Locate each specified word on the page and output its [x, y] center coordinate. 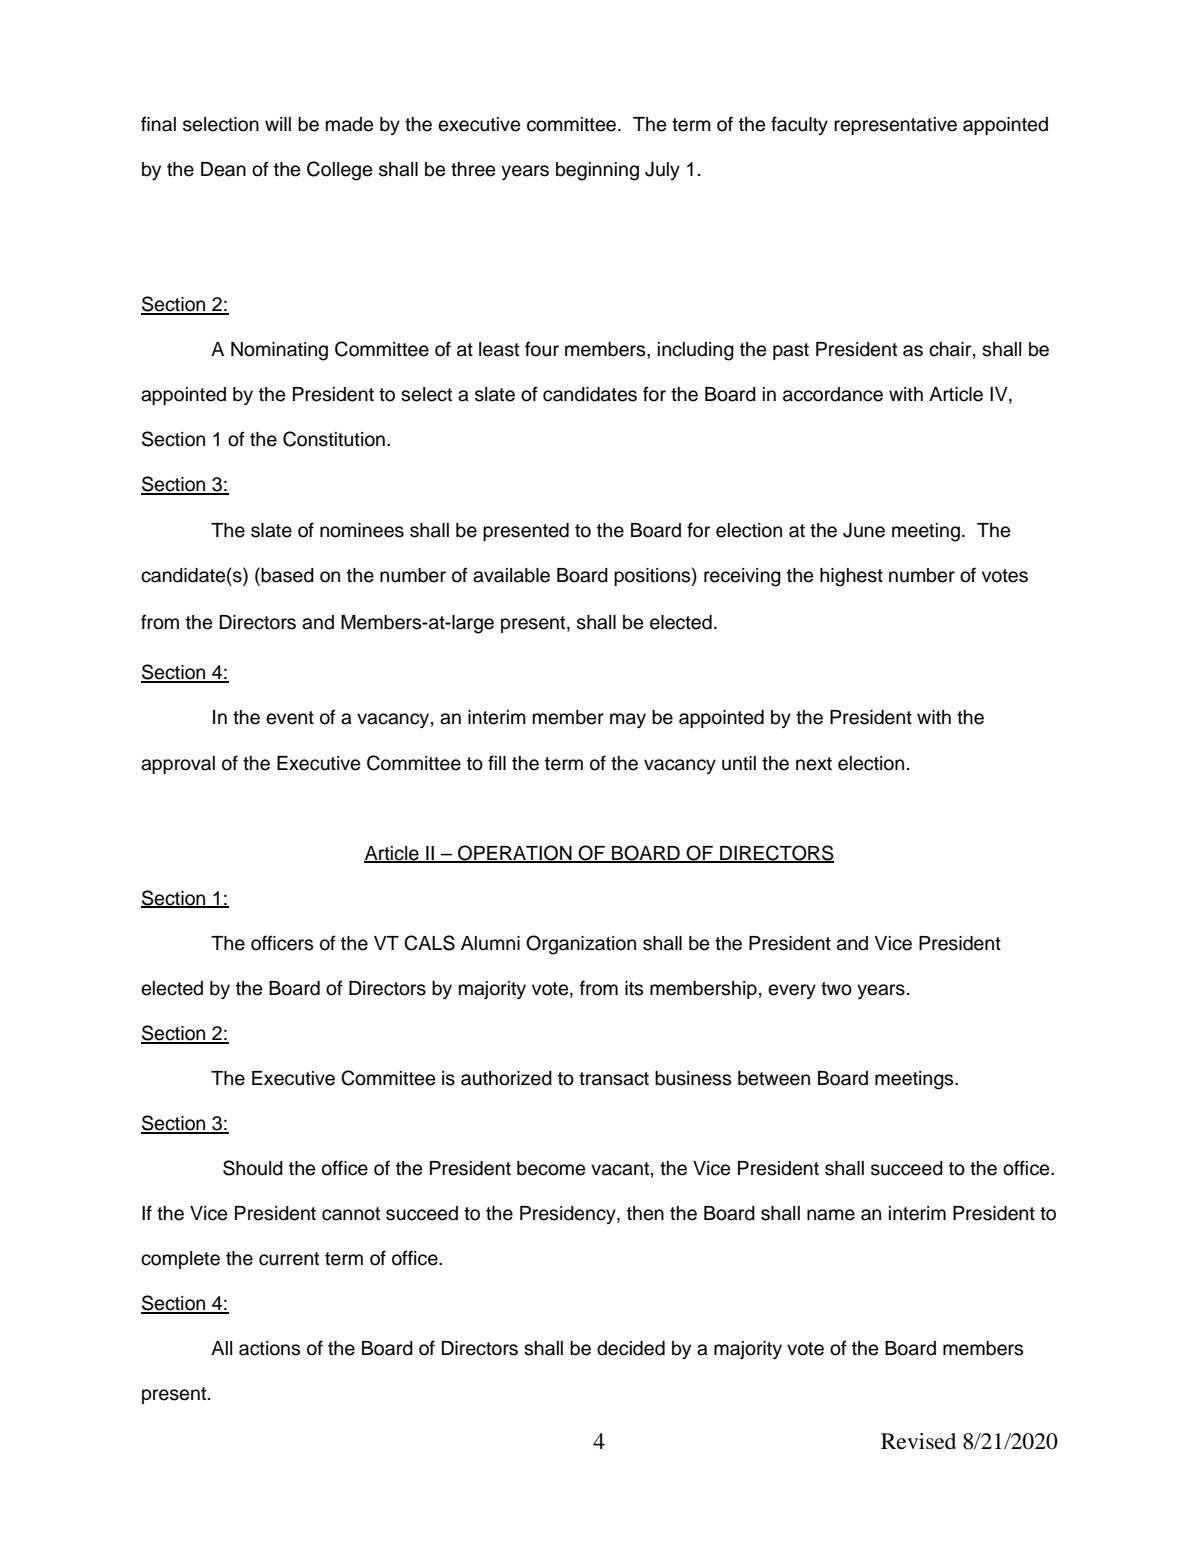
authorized [506, 1078]
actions [269, 1348]
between [774, 1078]
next [814, 764]
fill [497, 762]
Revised [918, 1441]
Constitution [334, 439]
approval [178, 765]
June [864, 530]
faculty [799, 125]
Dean [223, 169]
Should [253, 1168]
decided [631, 1348]
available [511, 575]
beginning [597, 171]
